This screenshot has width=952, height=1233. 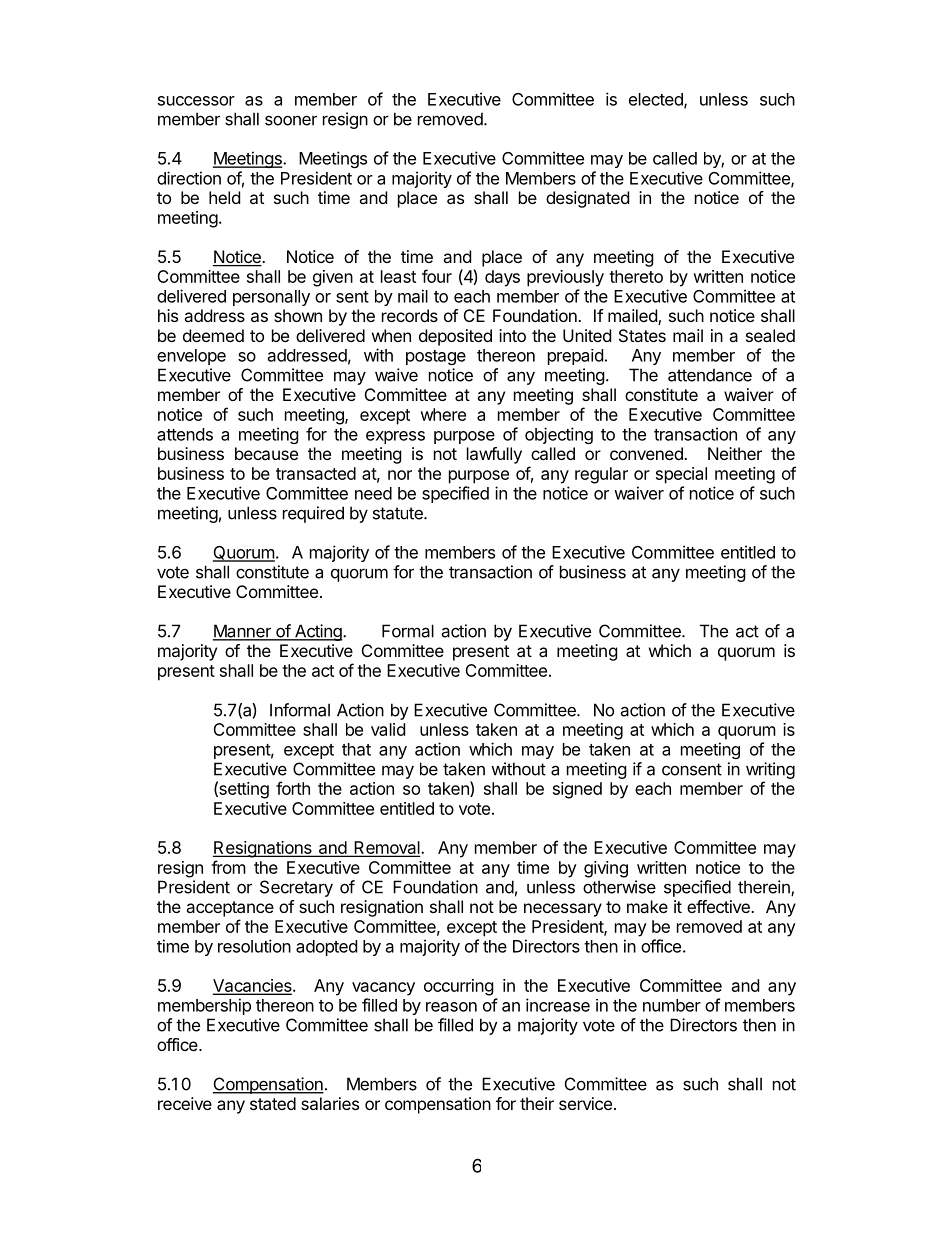 What do you see at coordinates (672, 1005) in the screenshot?
I see `number` at bounding box center [672, 1005].
